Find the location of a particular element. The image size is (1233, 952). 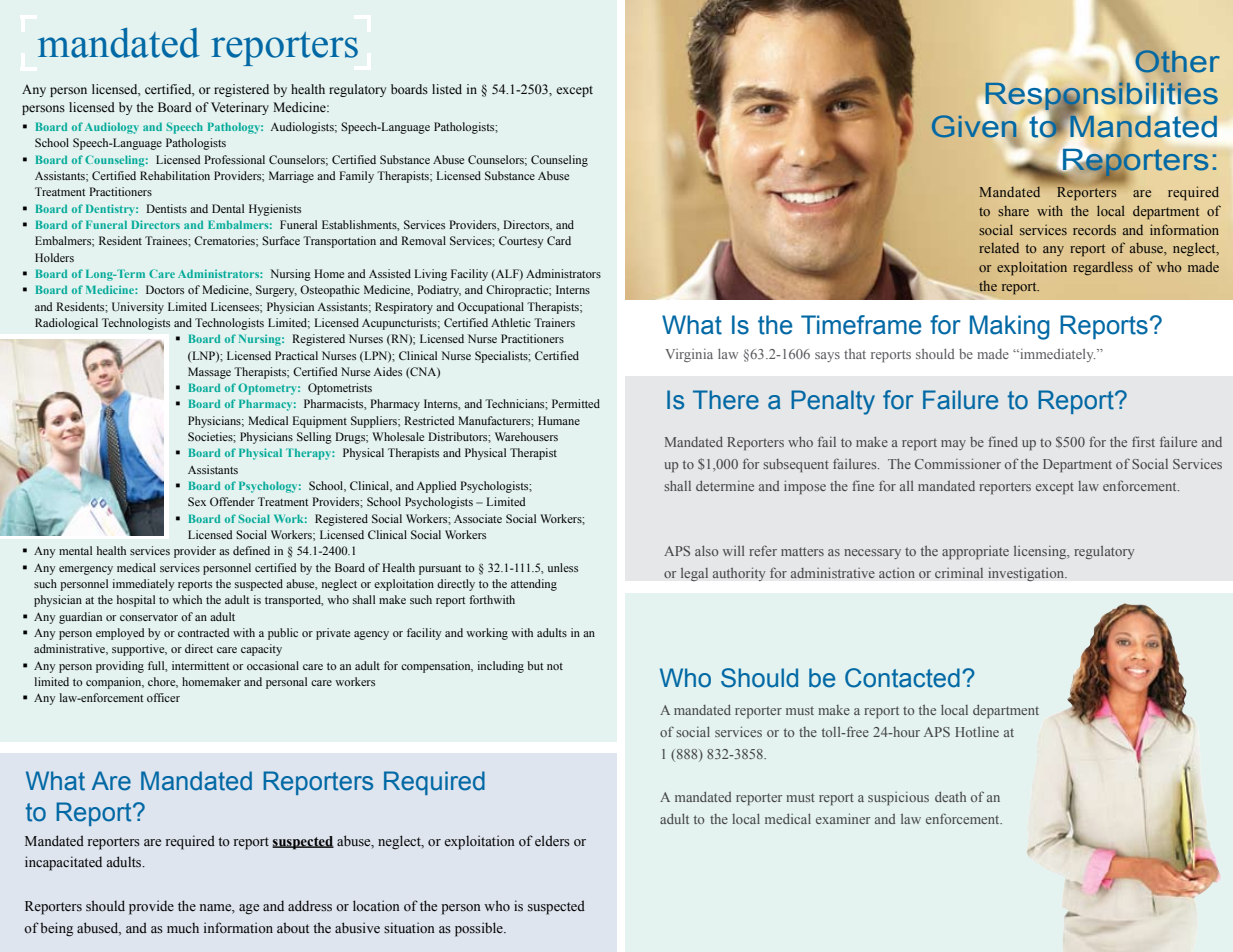

Responsibilities is located at coordinates (1101, 97).
